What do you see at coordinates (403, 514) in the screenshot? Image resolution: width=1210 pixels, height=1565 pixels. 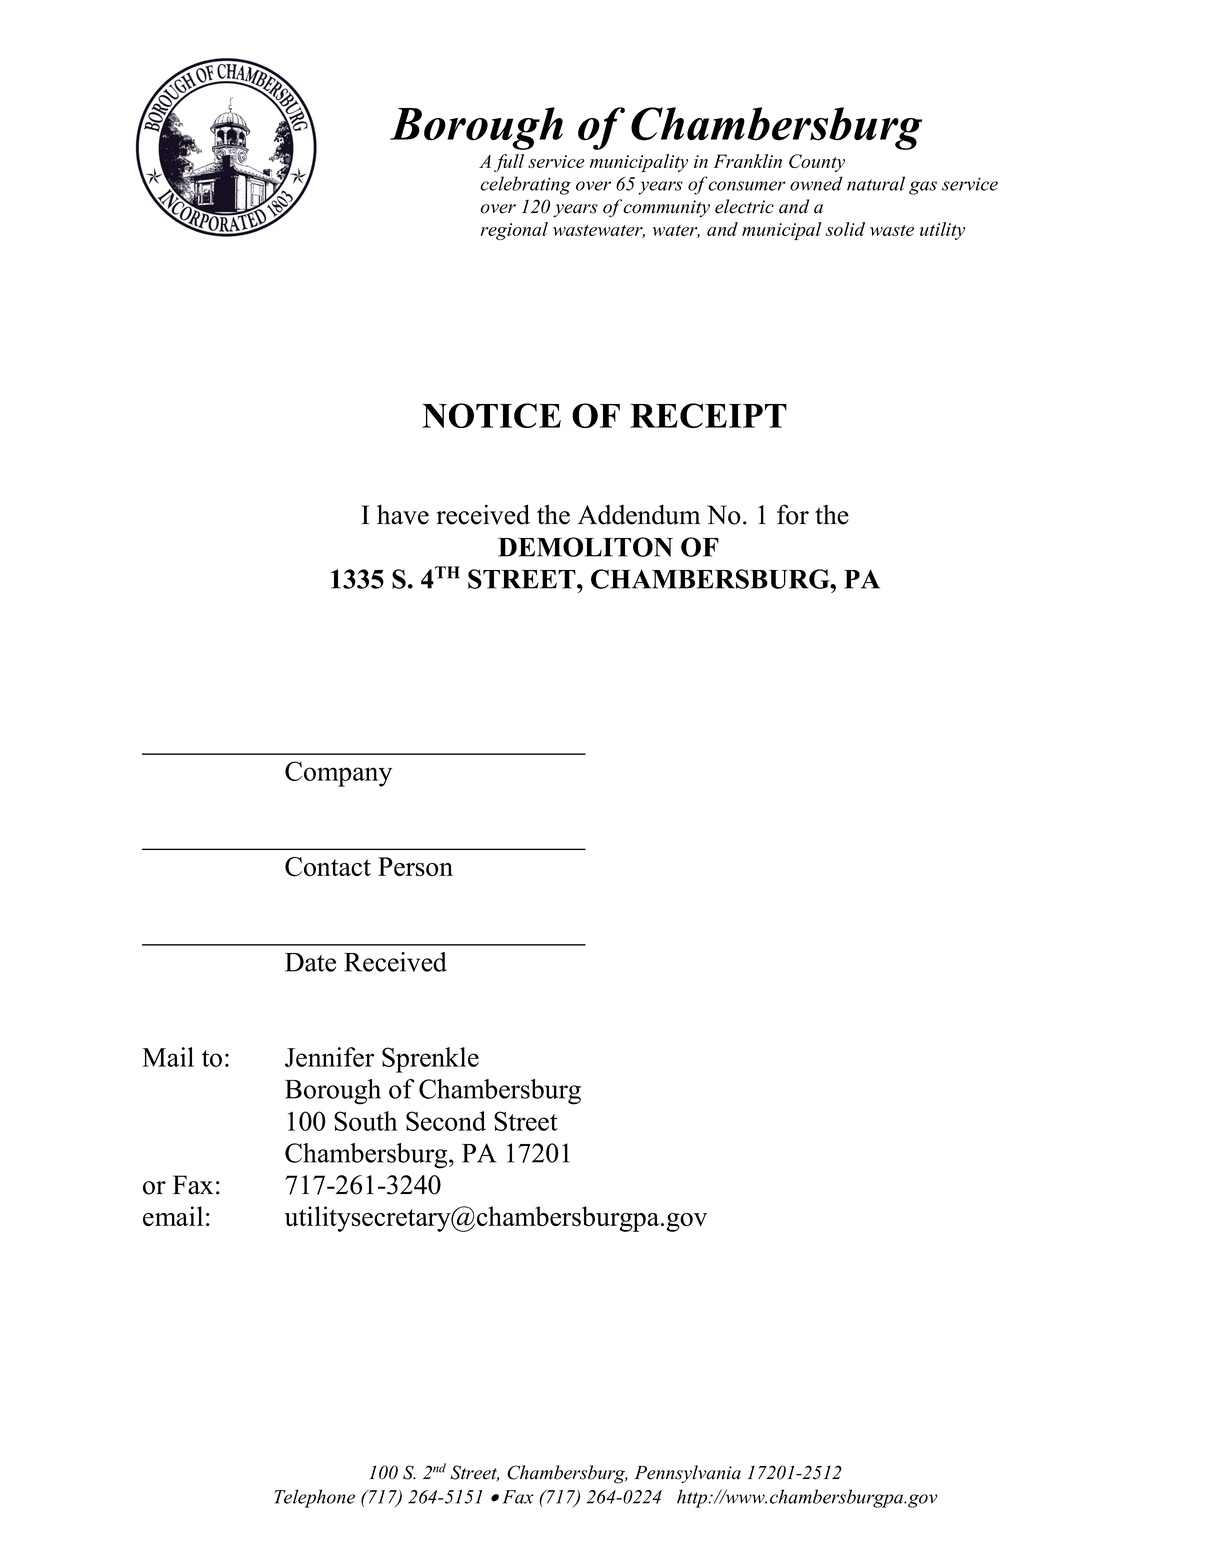 I see `have` at bounding box center [403, 514].
